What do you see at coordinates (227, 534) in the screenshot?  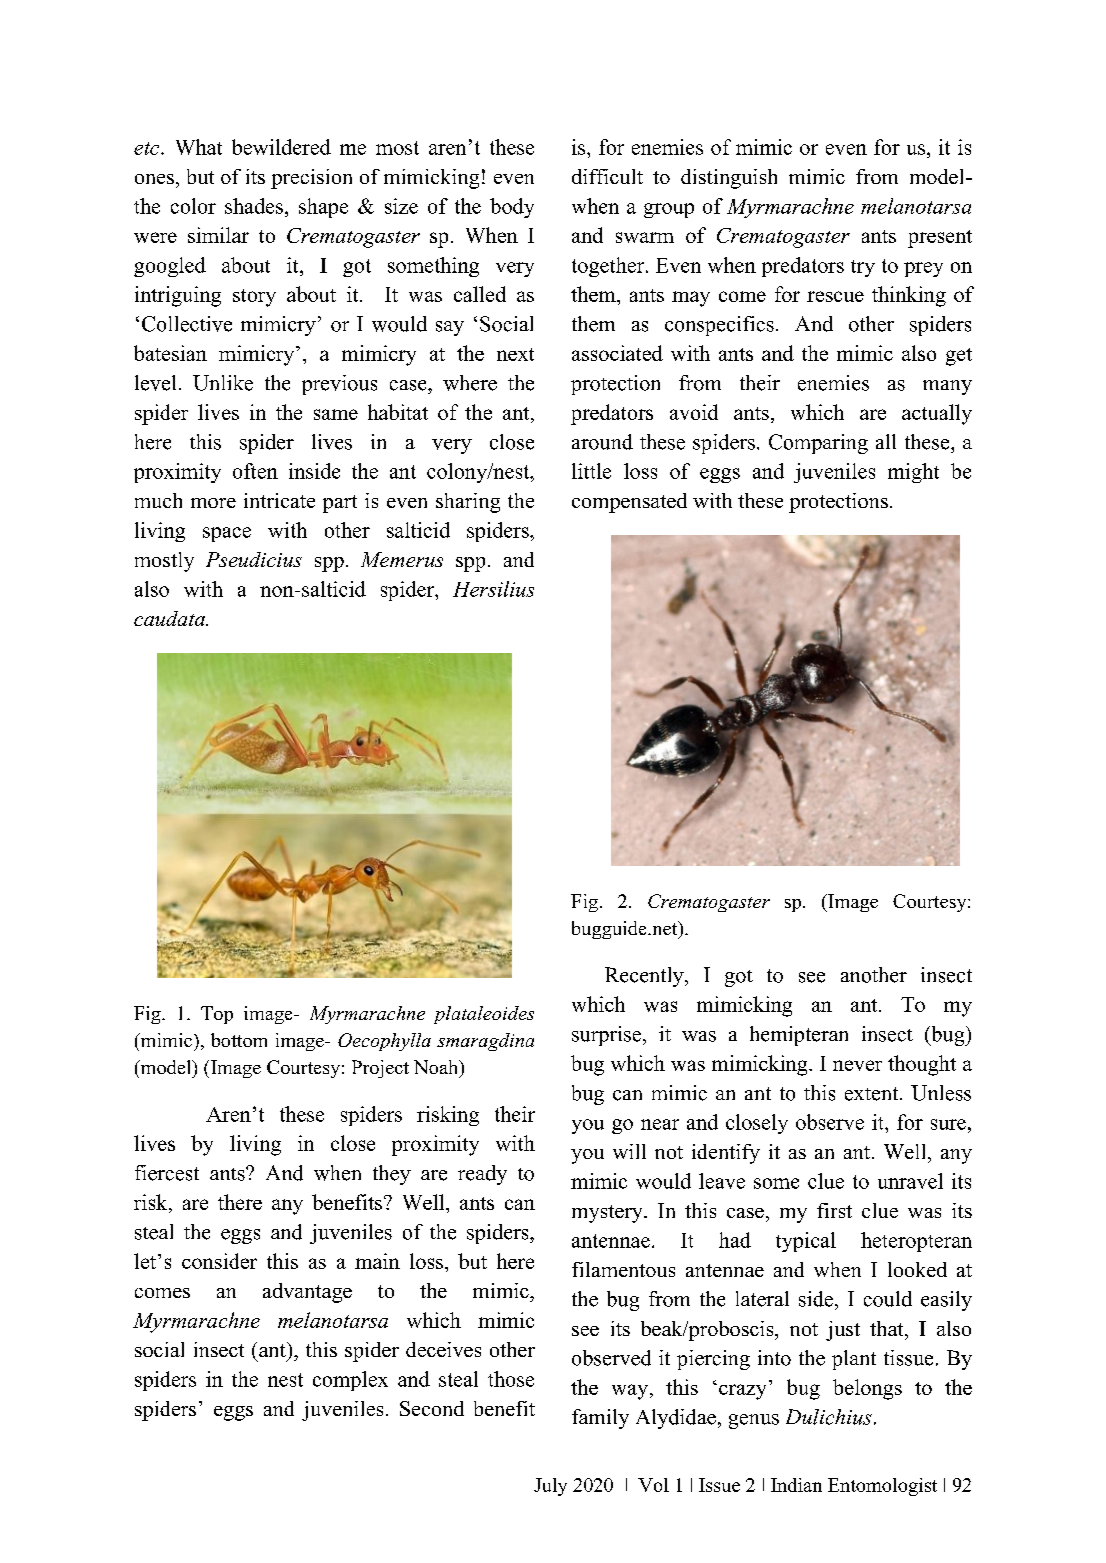 I see `space` at bounding box center [227, 534].
